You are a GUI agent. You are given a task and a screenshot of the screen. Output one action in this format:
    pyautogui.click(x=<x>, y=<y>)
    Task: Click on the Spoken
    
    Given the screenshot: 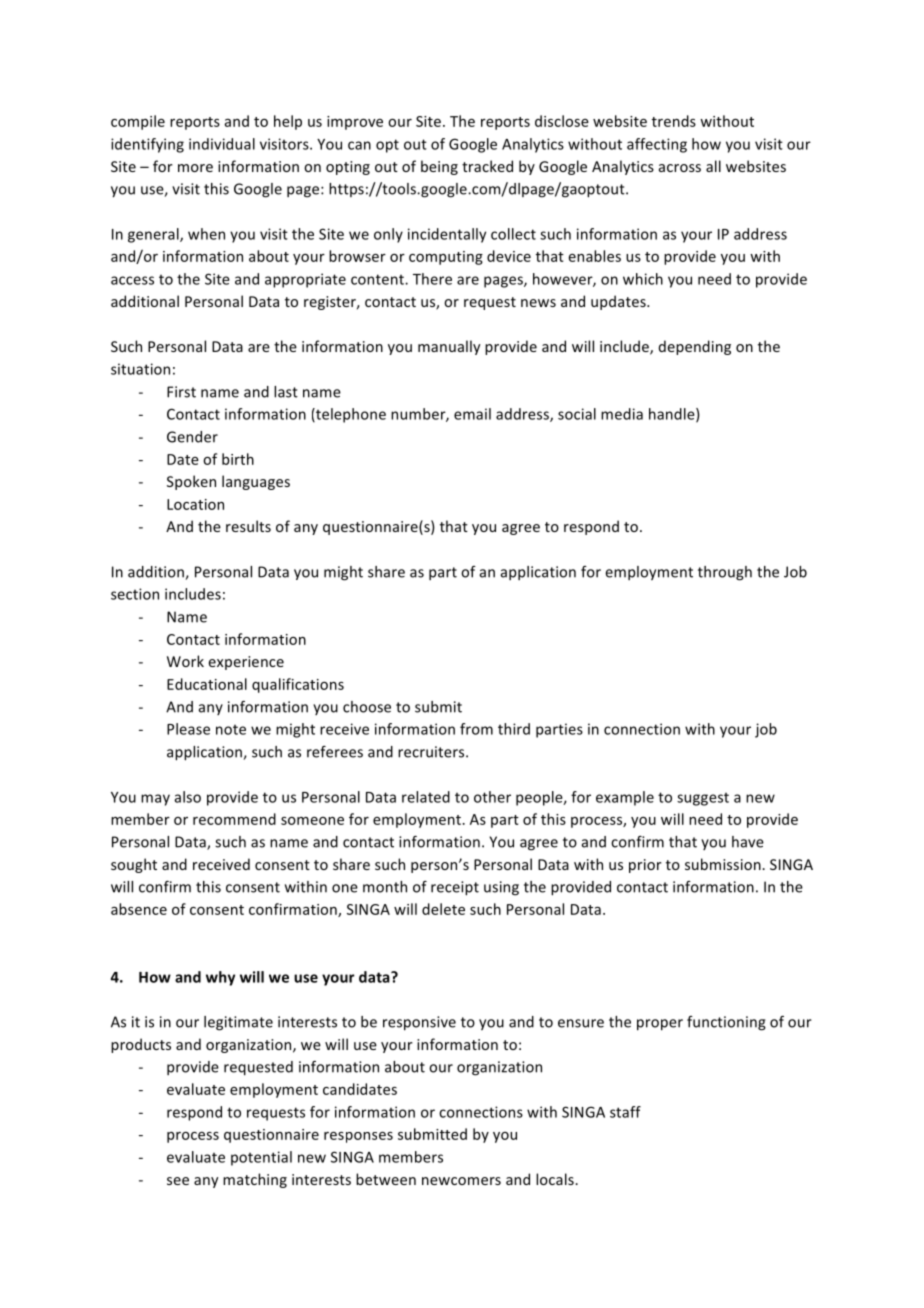 What is the action you would take?
    pyautogui.click(x=191, y=482)
